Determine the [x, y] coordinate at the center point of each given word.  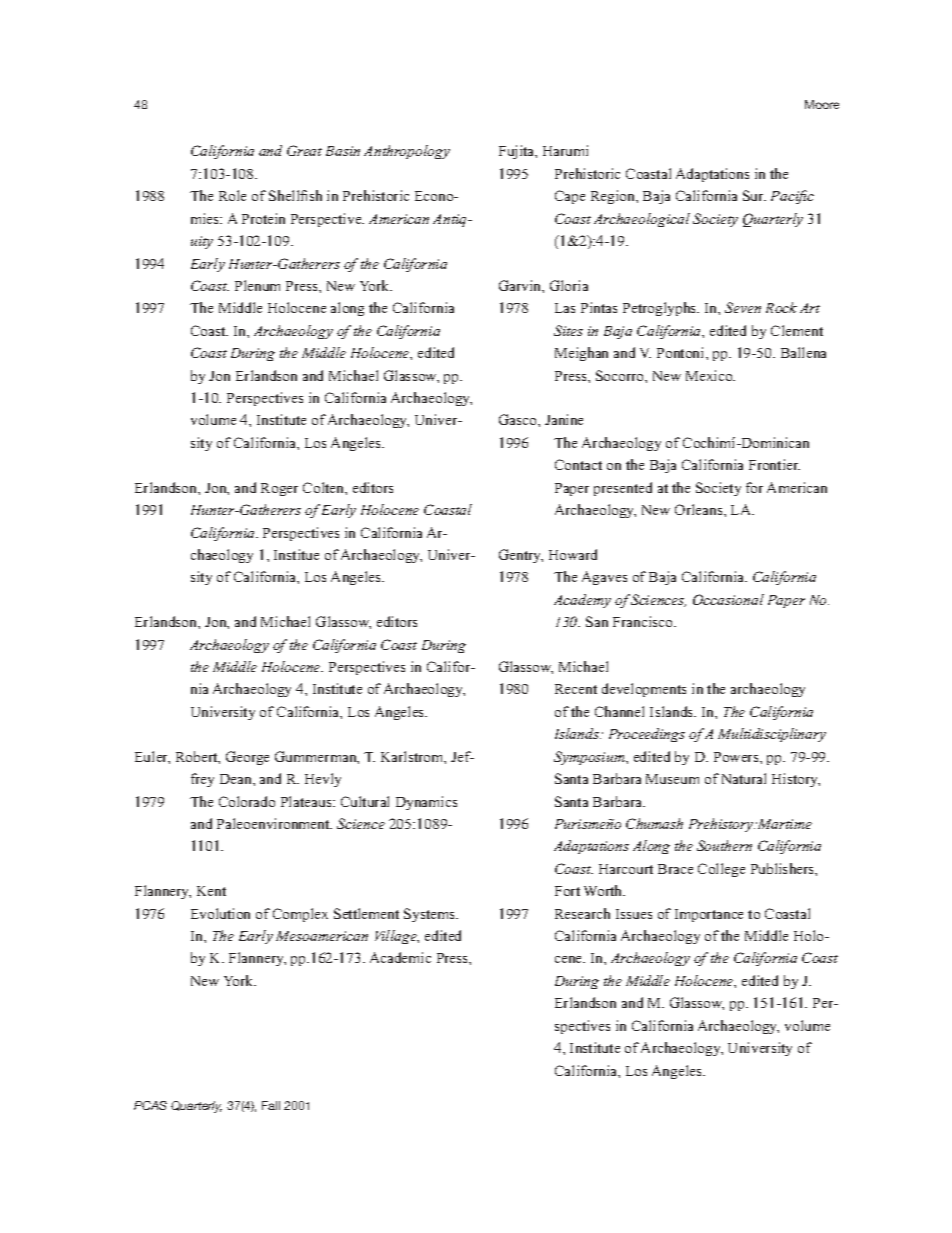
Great [304, 150]
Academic [400, 957]
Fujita [518, 152]
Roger [279, 489]
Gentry [521, 556]
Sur [754, 195]
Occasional [728, 599]
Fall [271, 1105]
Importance [709, 915]
